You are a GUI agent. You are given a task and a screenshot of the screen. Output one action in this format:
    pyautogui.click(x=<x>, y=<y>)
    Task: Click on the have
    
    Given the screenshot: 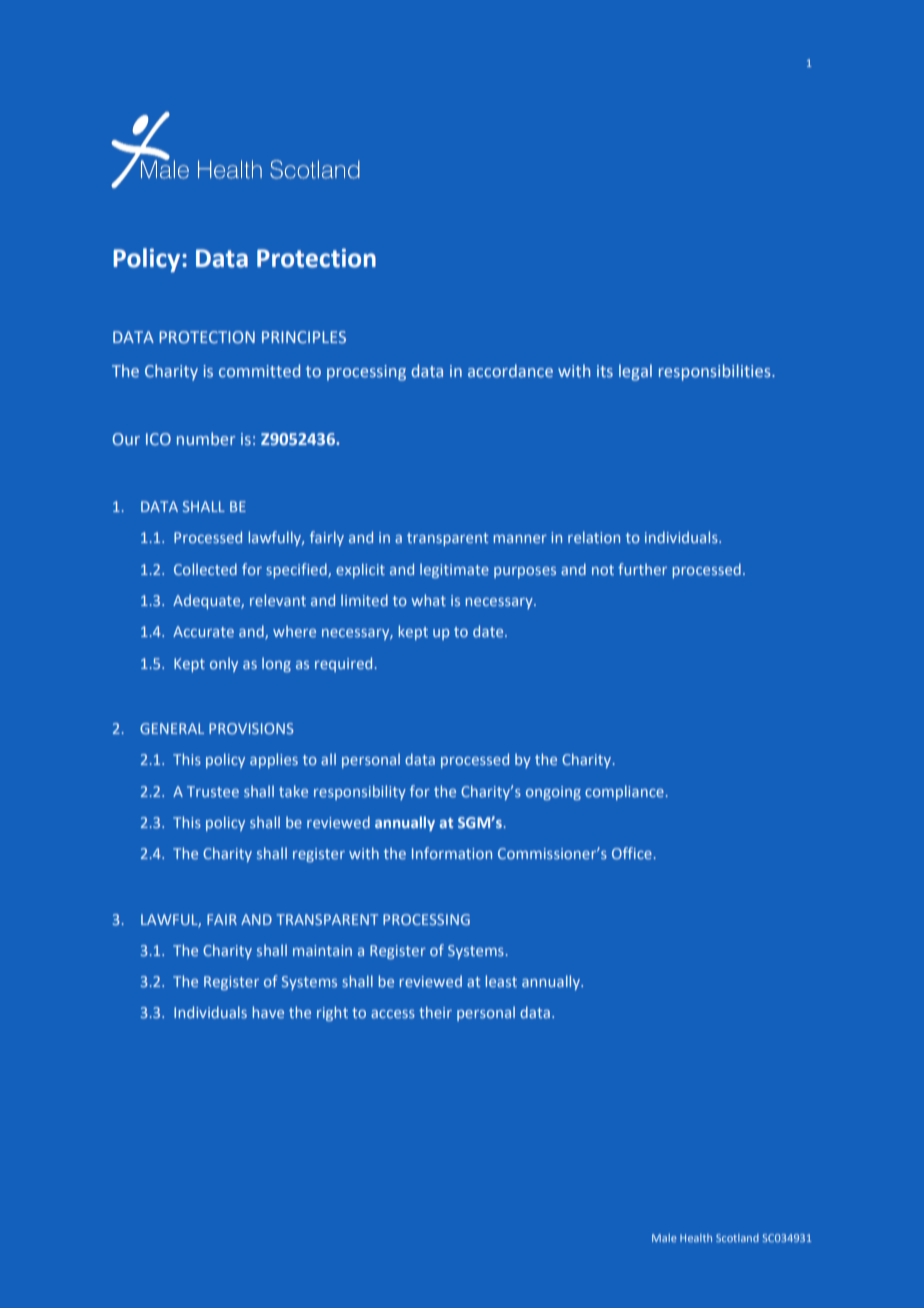 What is the action you would take?
    pyautogui.click(x=268, y=1012)
